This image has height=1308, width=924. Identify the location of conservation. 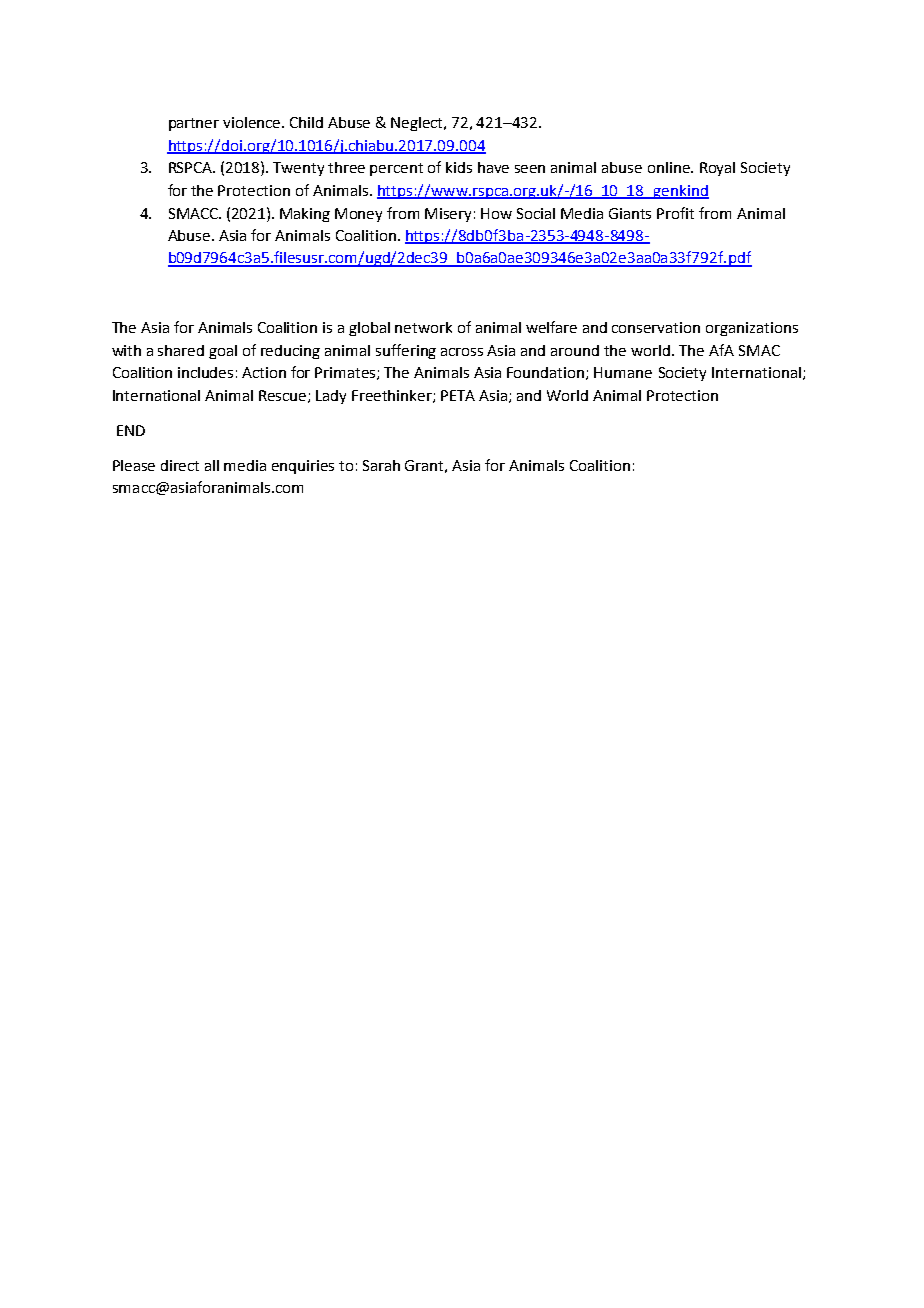
(656, 327).
